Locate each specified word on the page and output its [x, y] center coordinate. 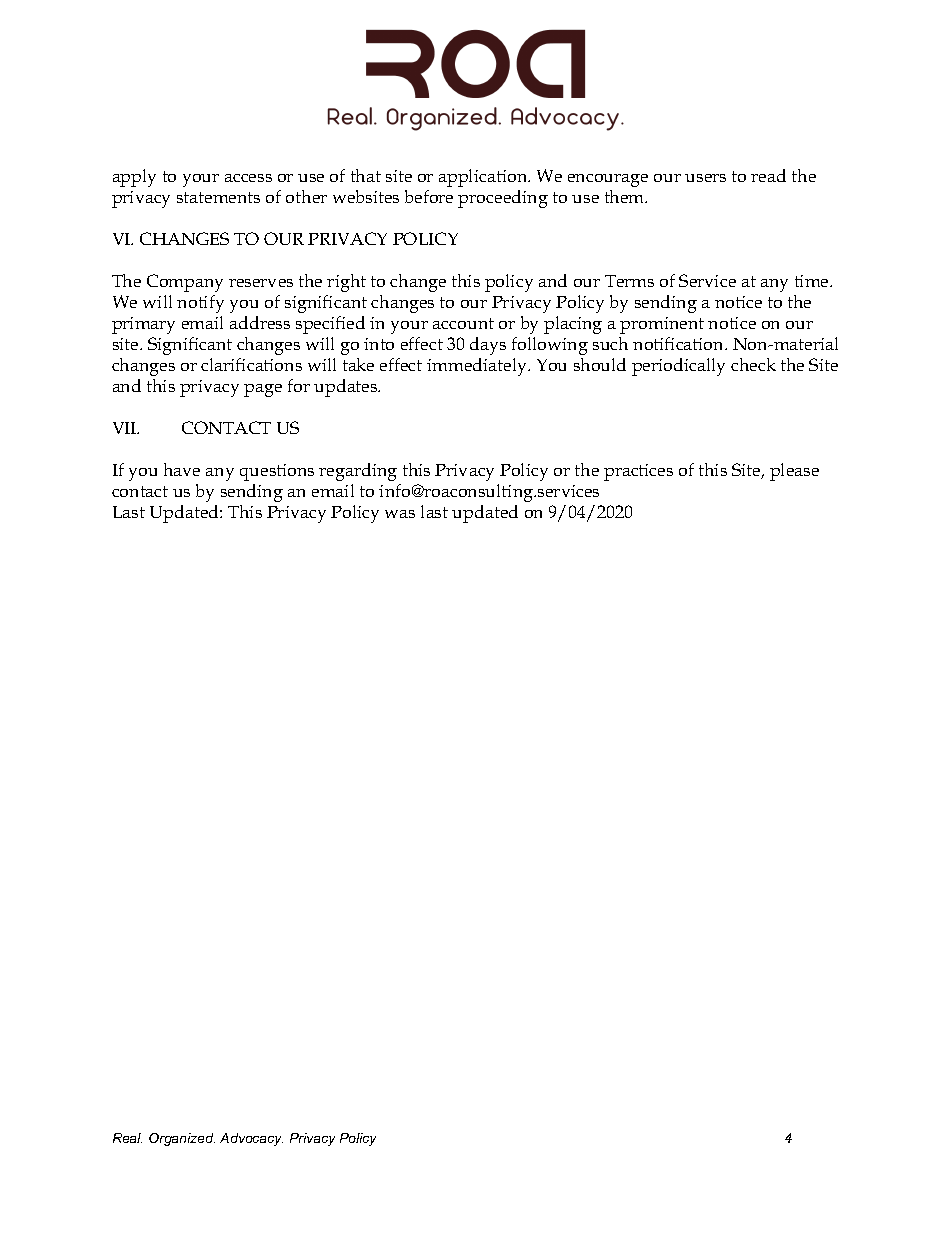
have [182, 469]
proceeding [503, 199]
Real [127, 1138]
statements [218, 197]
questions [277, 472]
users [705, 178]
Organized [182, 1139]
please [794, 472]
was [400, 514]
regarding [358, 472]
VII [126, 428]
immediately [478, 367]
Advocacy [251, 1139]
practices [638, 472]
